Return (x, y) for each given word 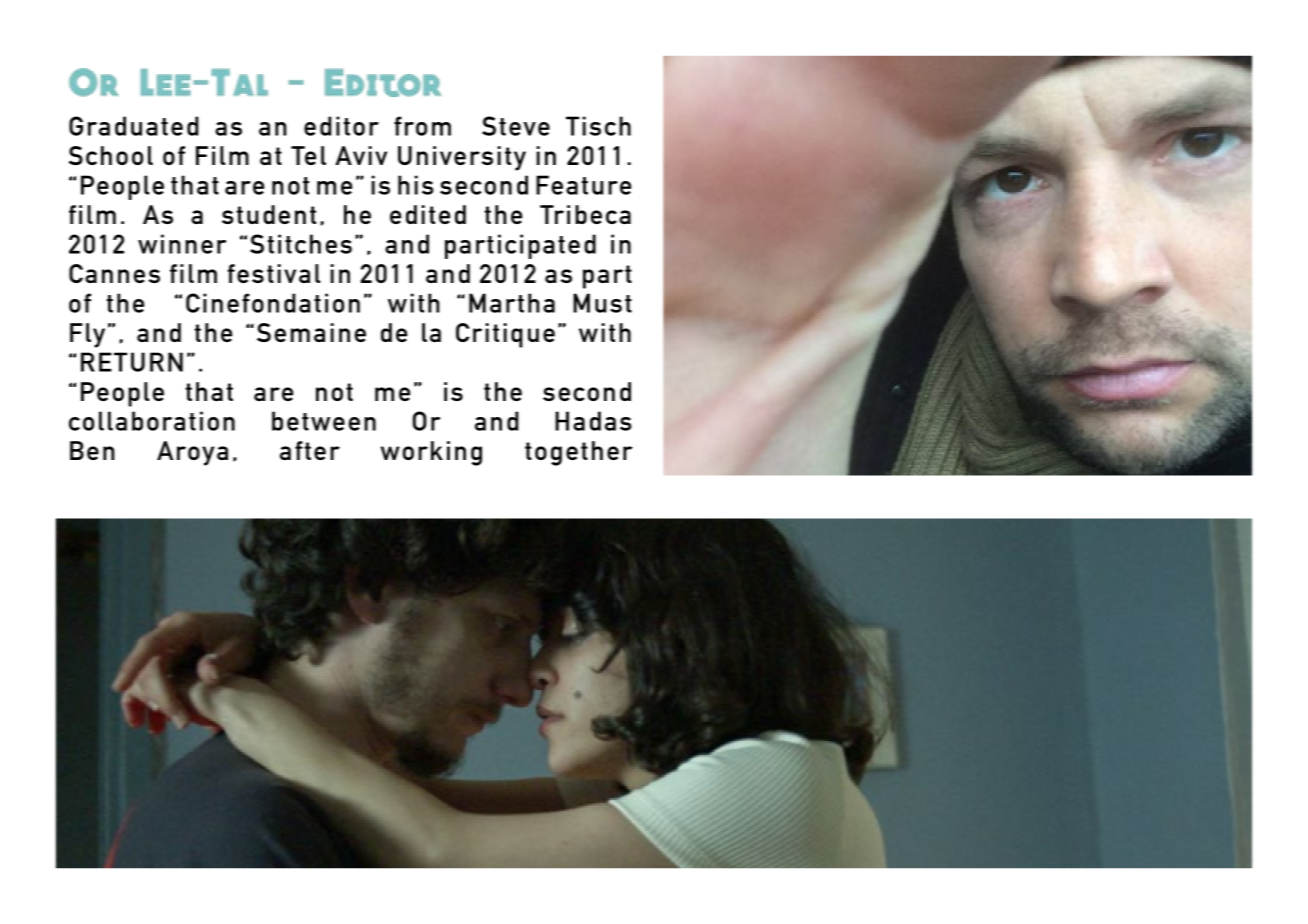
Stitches (301, 244)
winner (182, 244)
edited (428, 214)
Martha (512, 303)
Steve (516, 126)
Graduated (134, 126)
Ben (92, 450)
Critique (505, 335)
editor (341, 126)
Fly (87, 335)
